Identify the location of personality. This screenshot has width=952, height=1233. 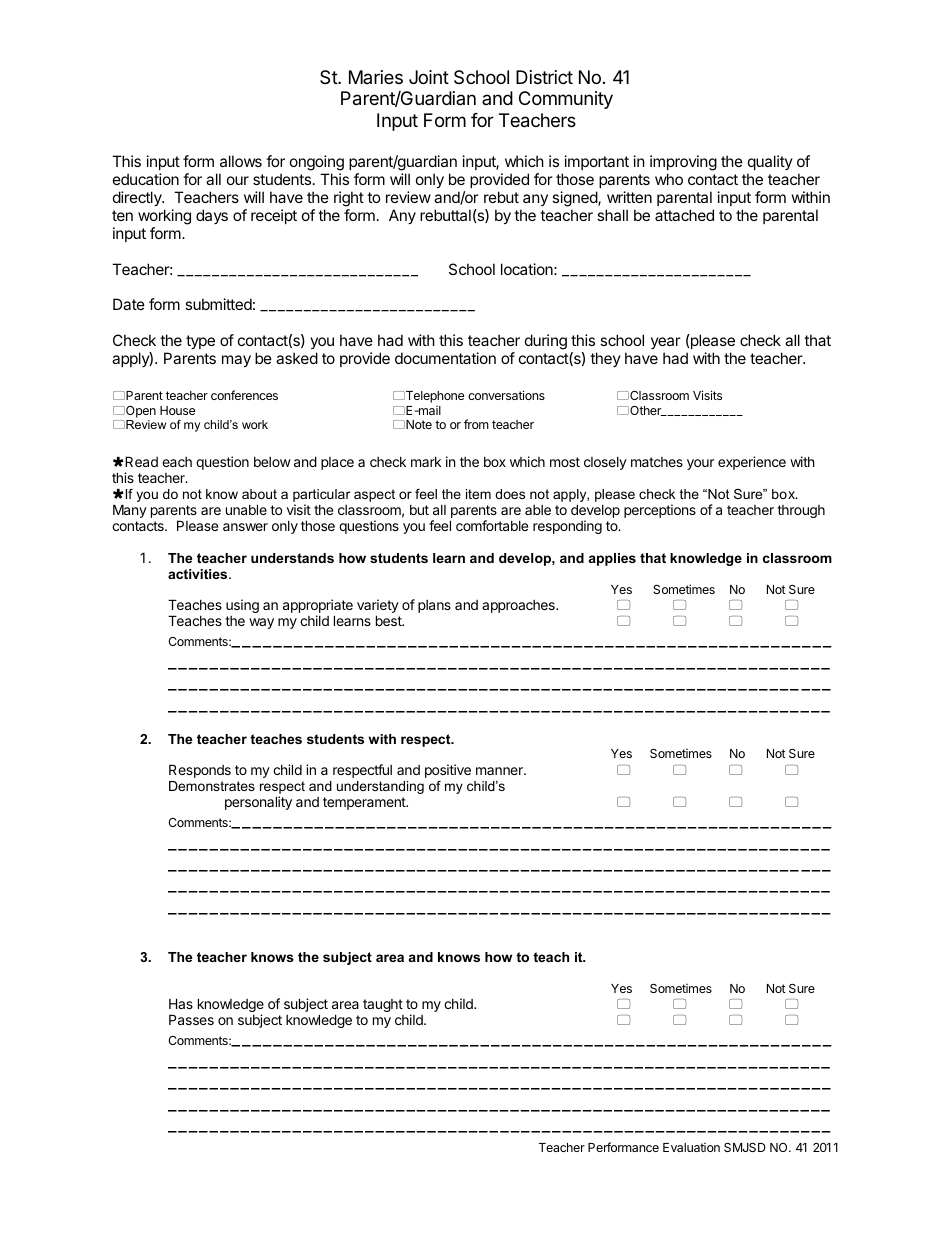
(258, 803).
